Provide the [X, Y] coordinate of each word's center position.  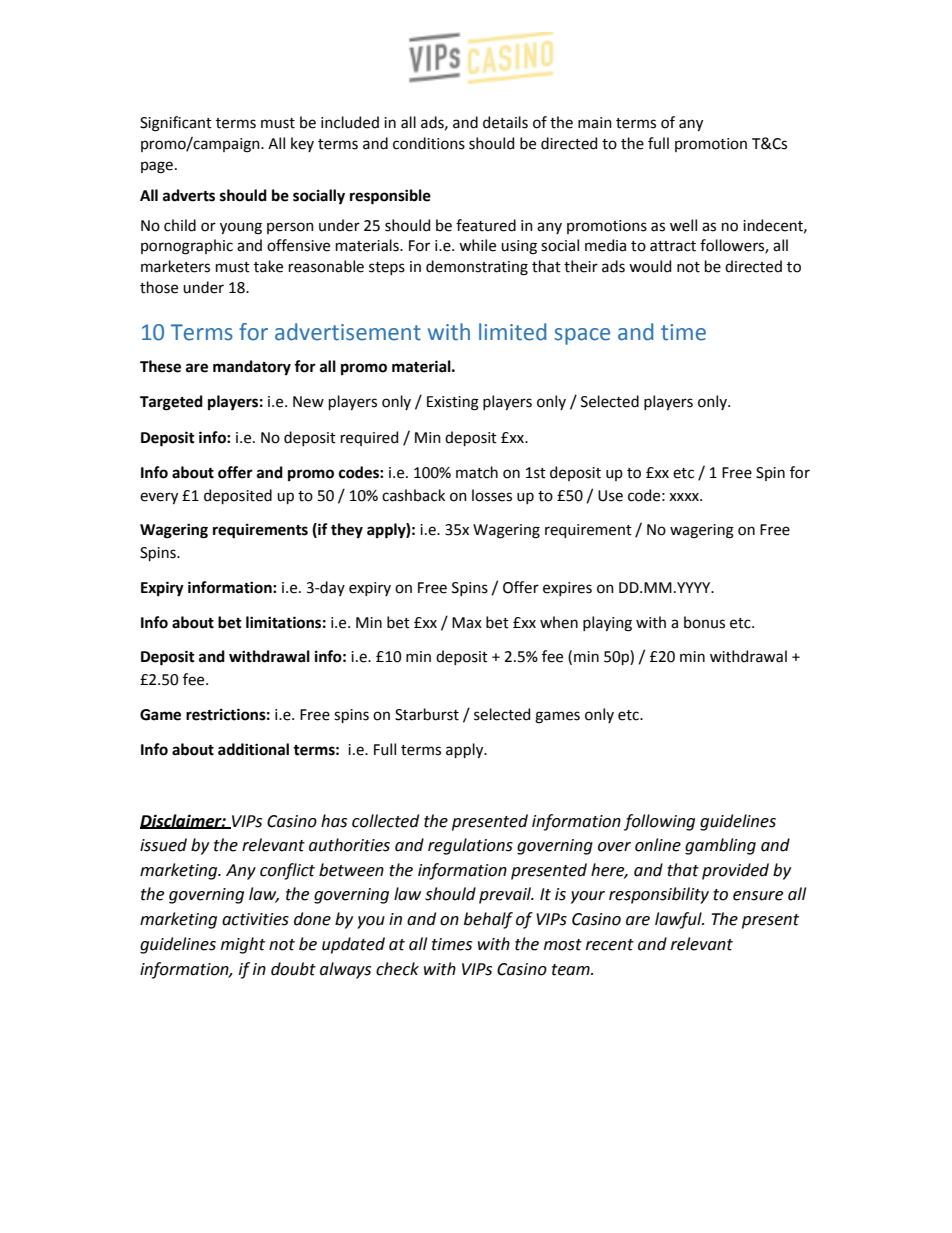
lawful [679, 920]
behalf [488, 920]
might [243, 945]
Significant [176, 124]
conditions [429, 143]
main [595, 123]
